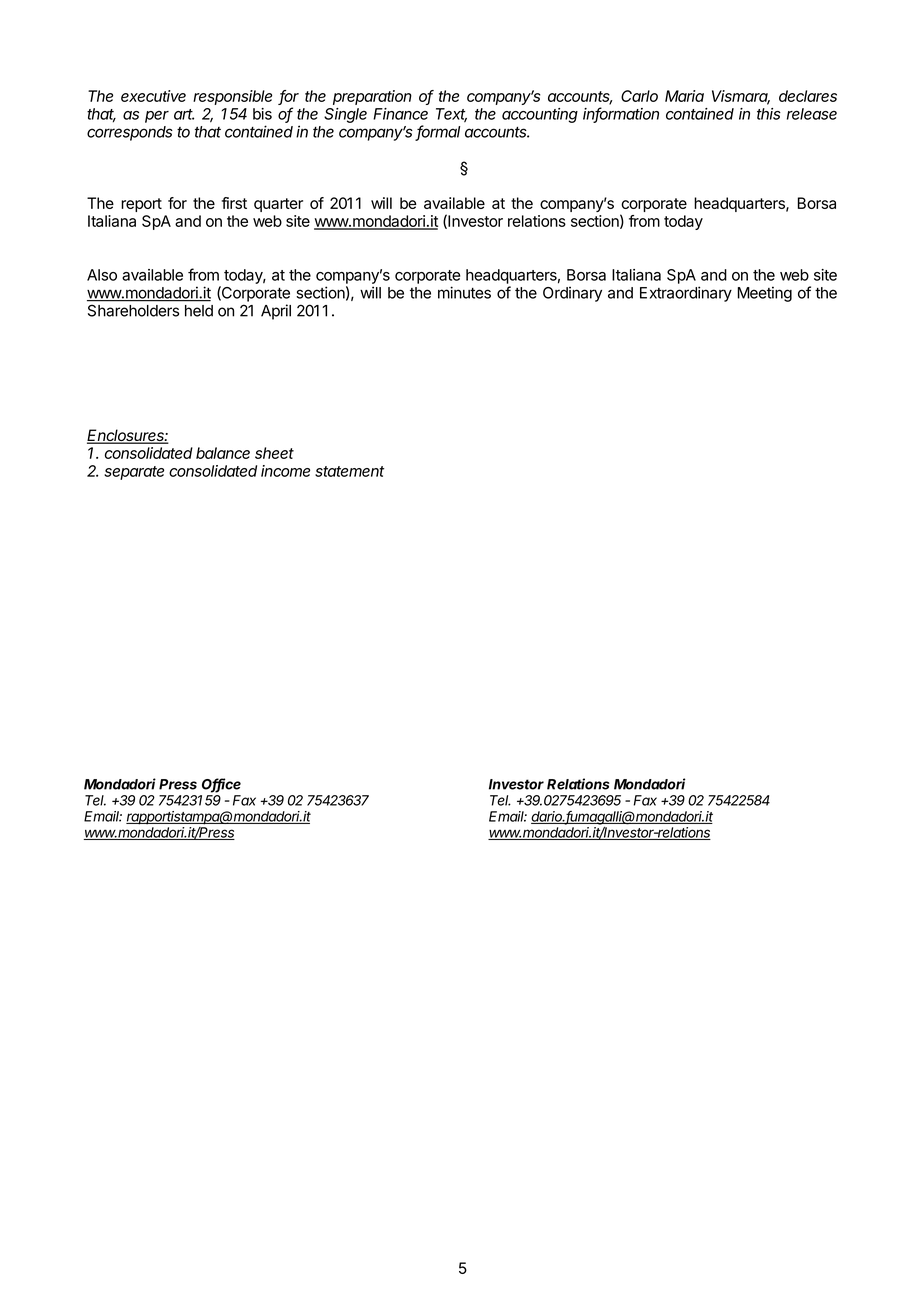  Describe the element at coordinates (349, 471) in the screenshot. I see `statement` at that location.
